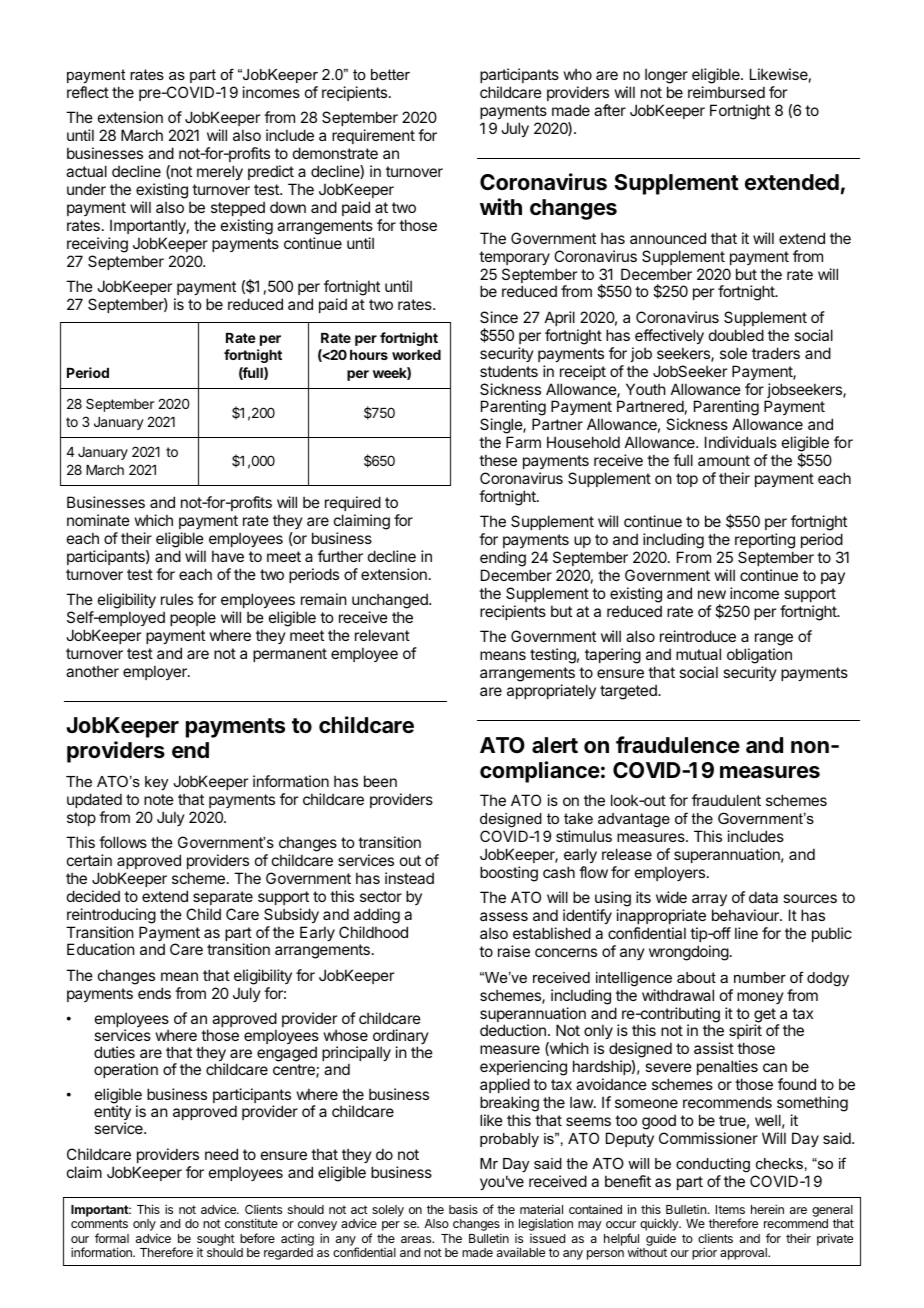  What do you see at coordinates (390, 74) in the image?
I see `better` at bounding box center [390, 74].
